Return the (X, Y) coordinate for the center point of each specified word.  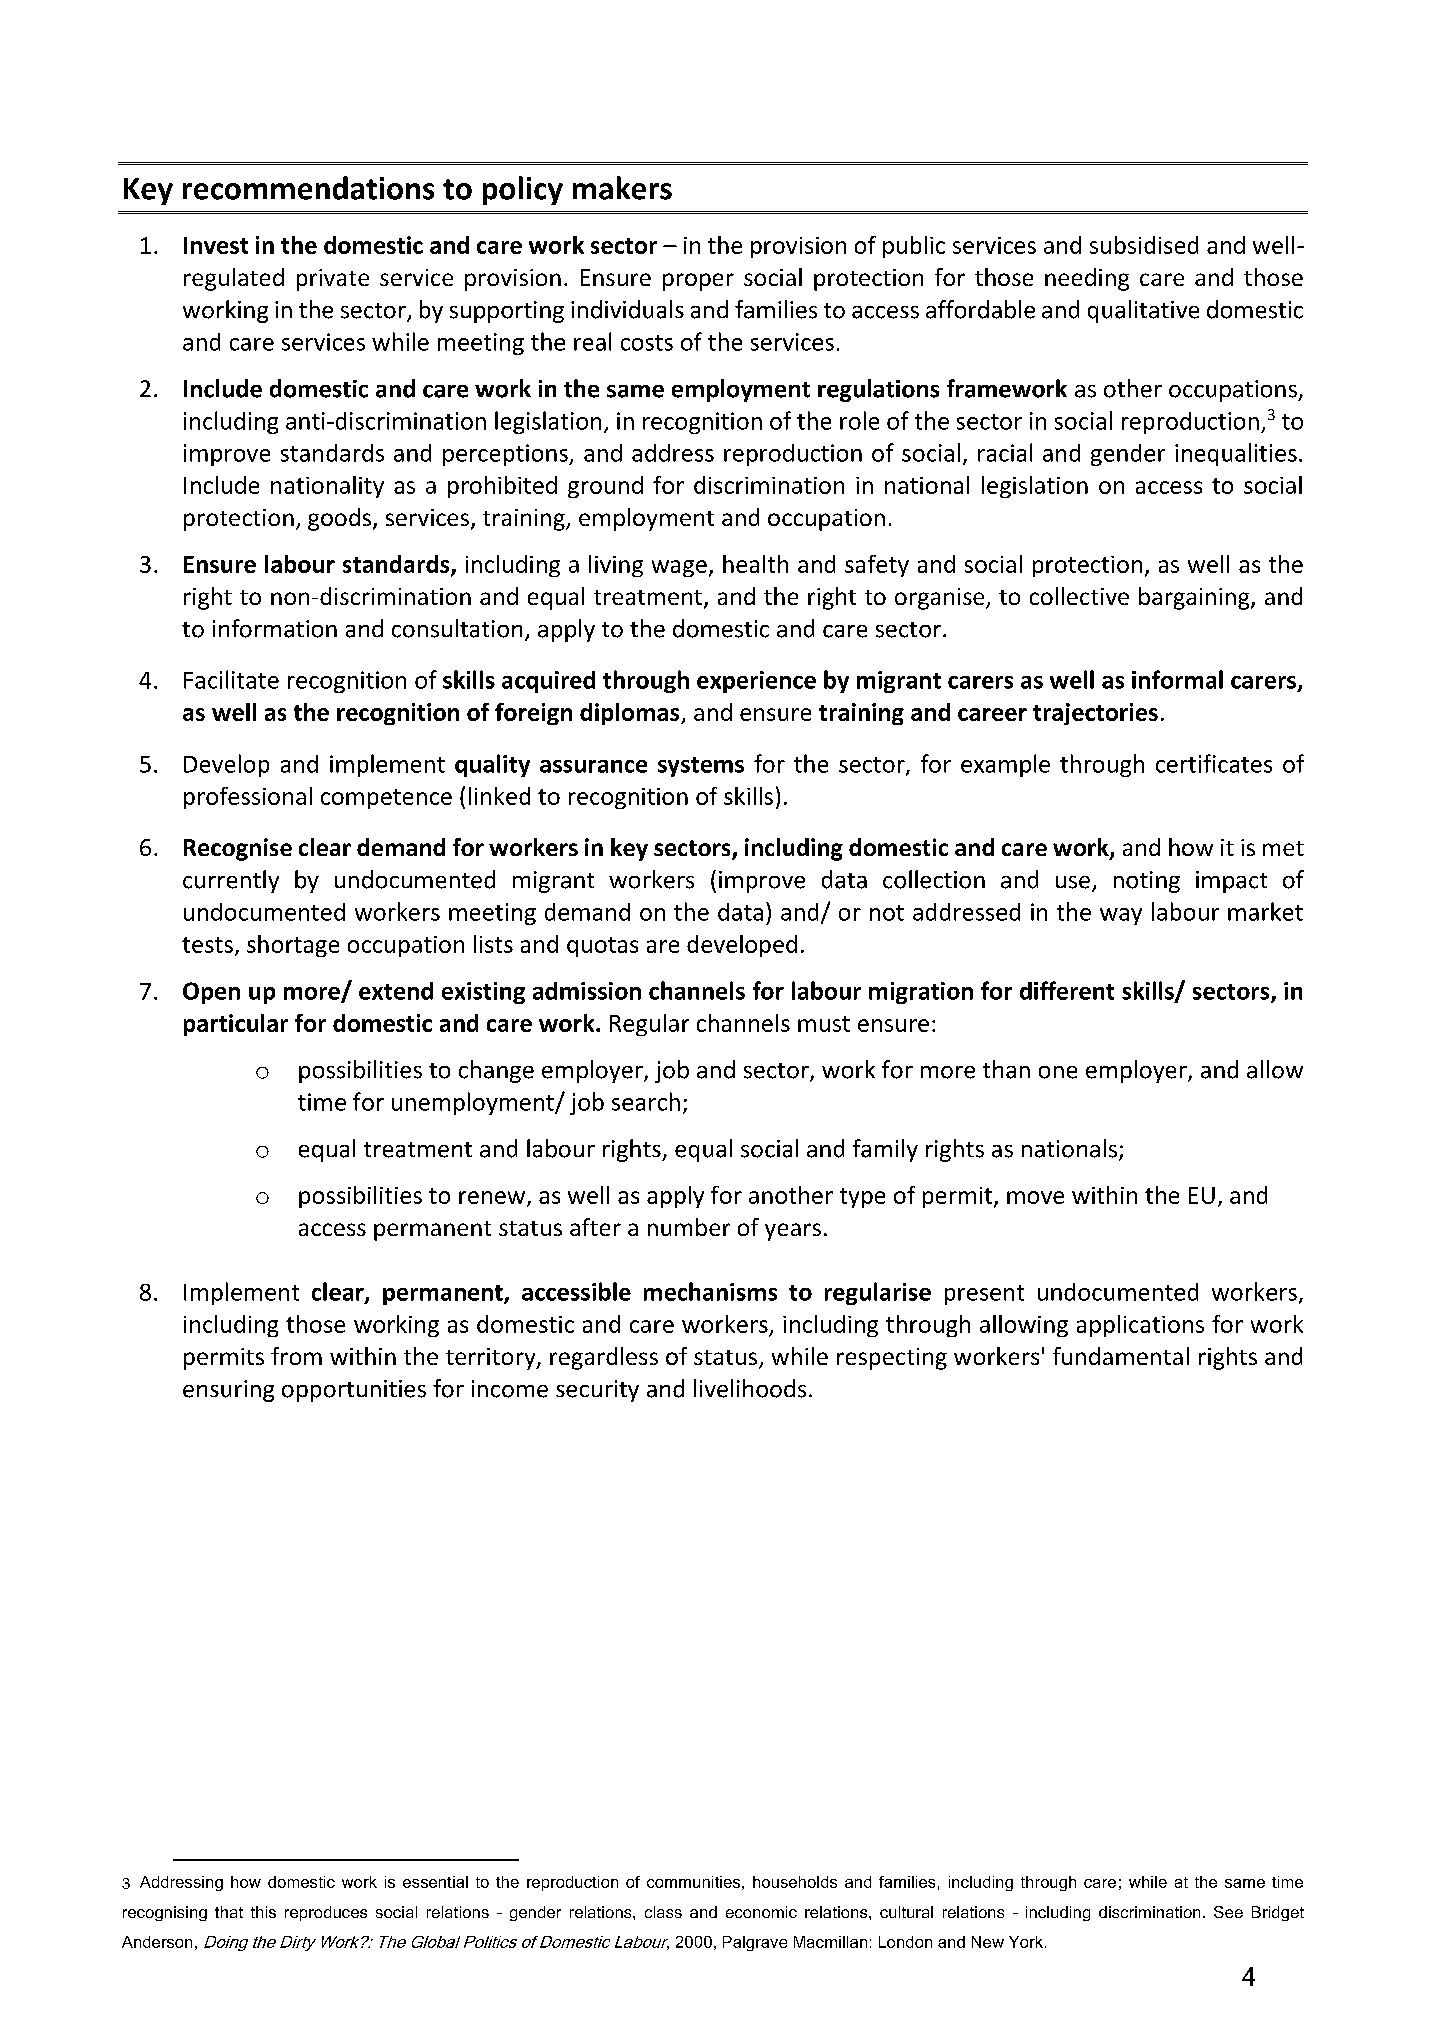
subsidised (1144, 245)
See (1228, 1912)
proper (698, 282)
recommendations (308, 188)
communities (693, 1882)
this (263, 1912)
